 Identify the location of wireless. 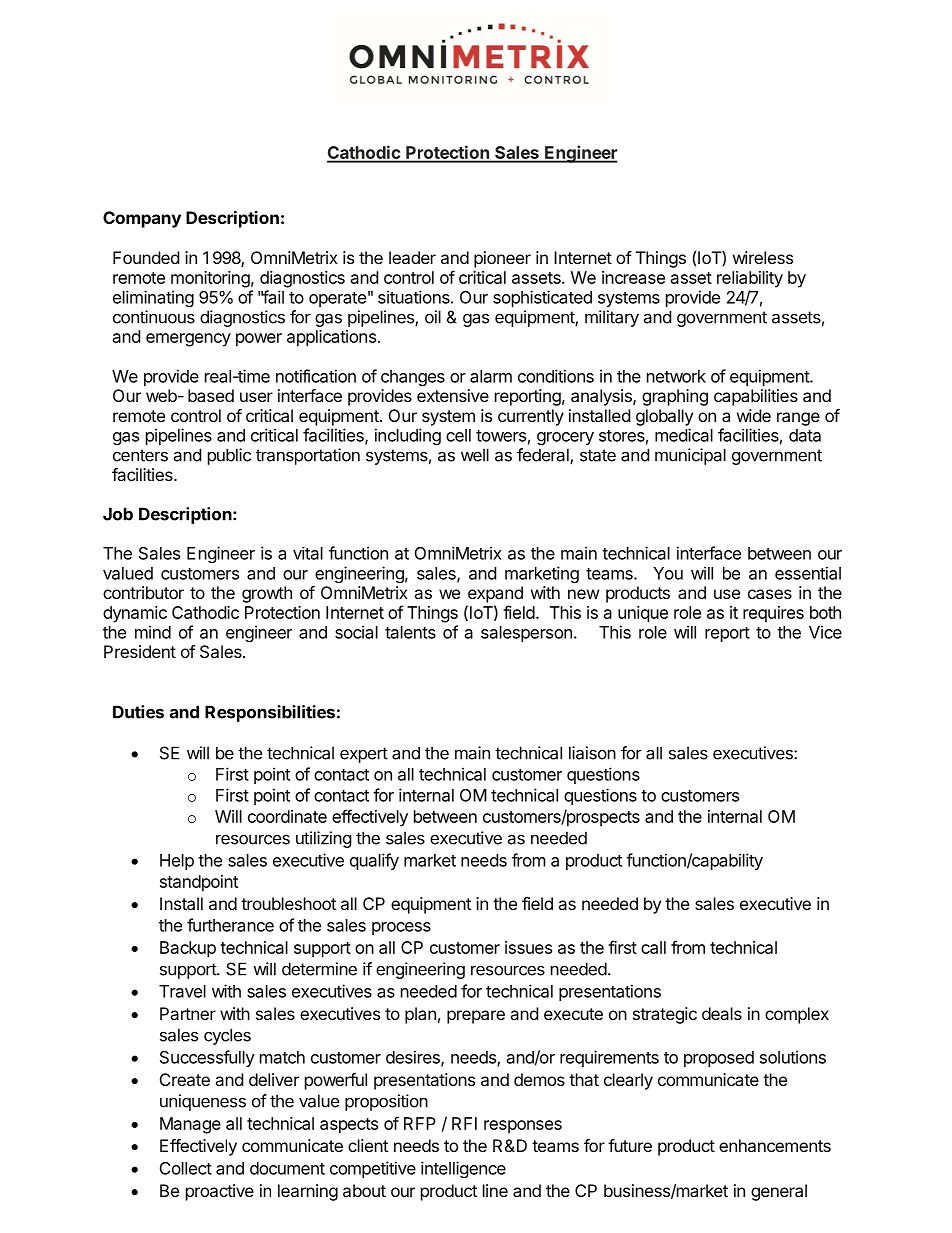
(763, 257).
